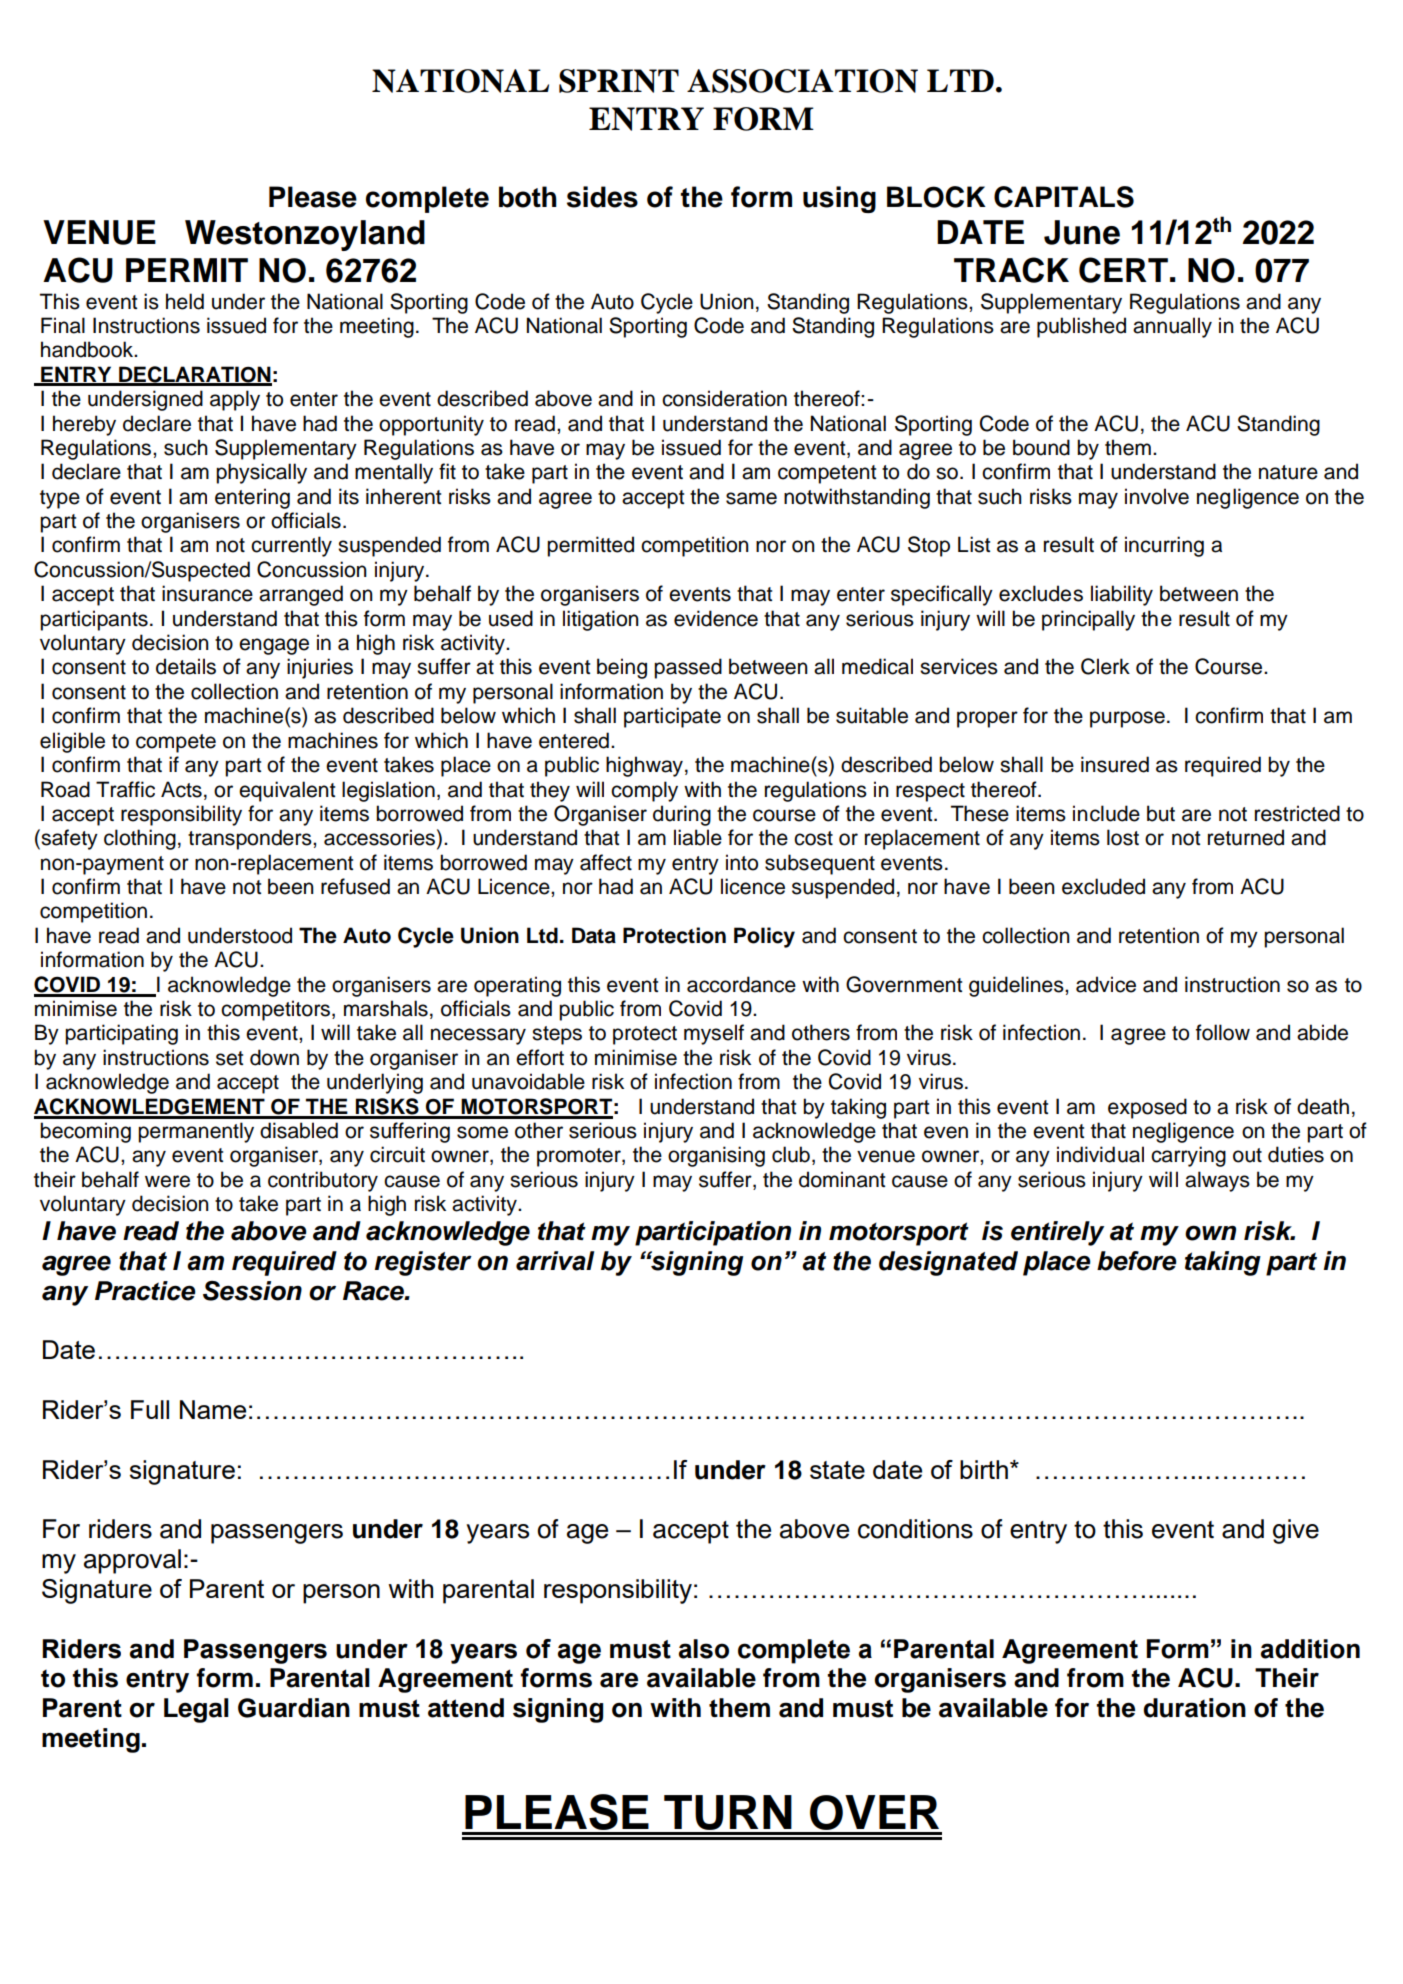  I want to click on organising, so click(716, 1156).
